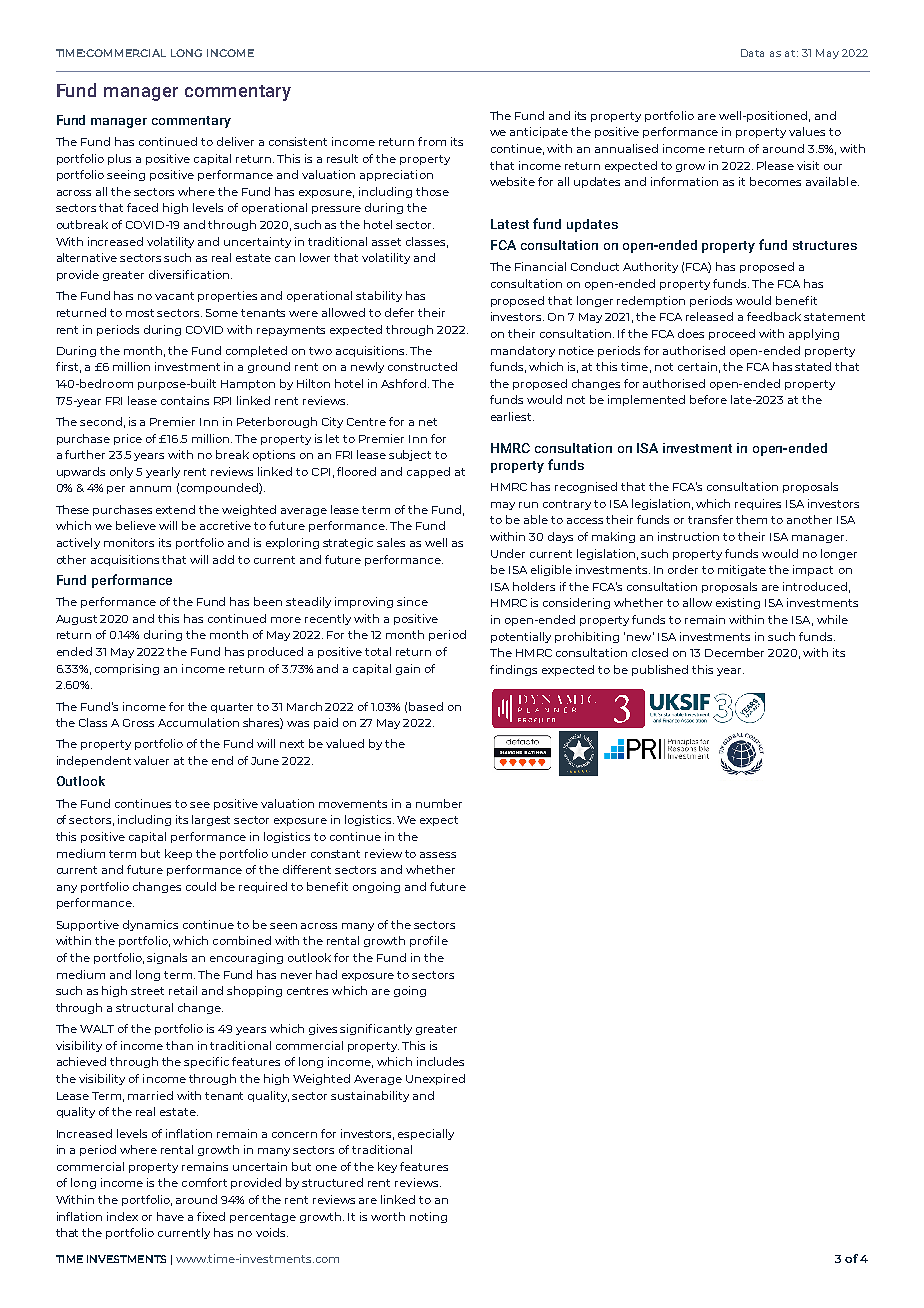 This screenshot has width=924, height=1308. Describe the element at coordinates (235, 141) in the screenshot. I see `deliver` at that location.
